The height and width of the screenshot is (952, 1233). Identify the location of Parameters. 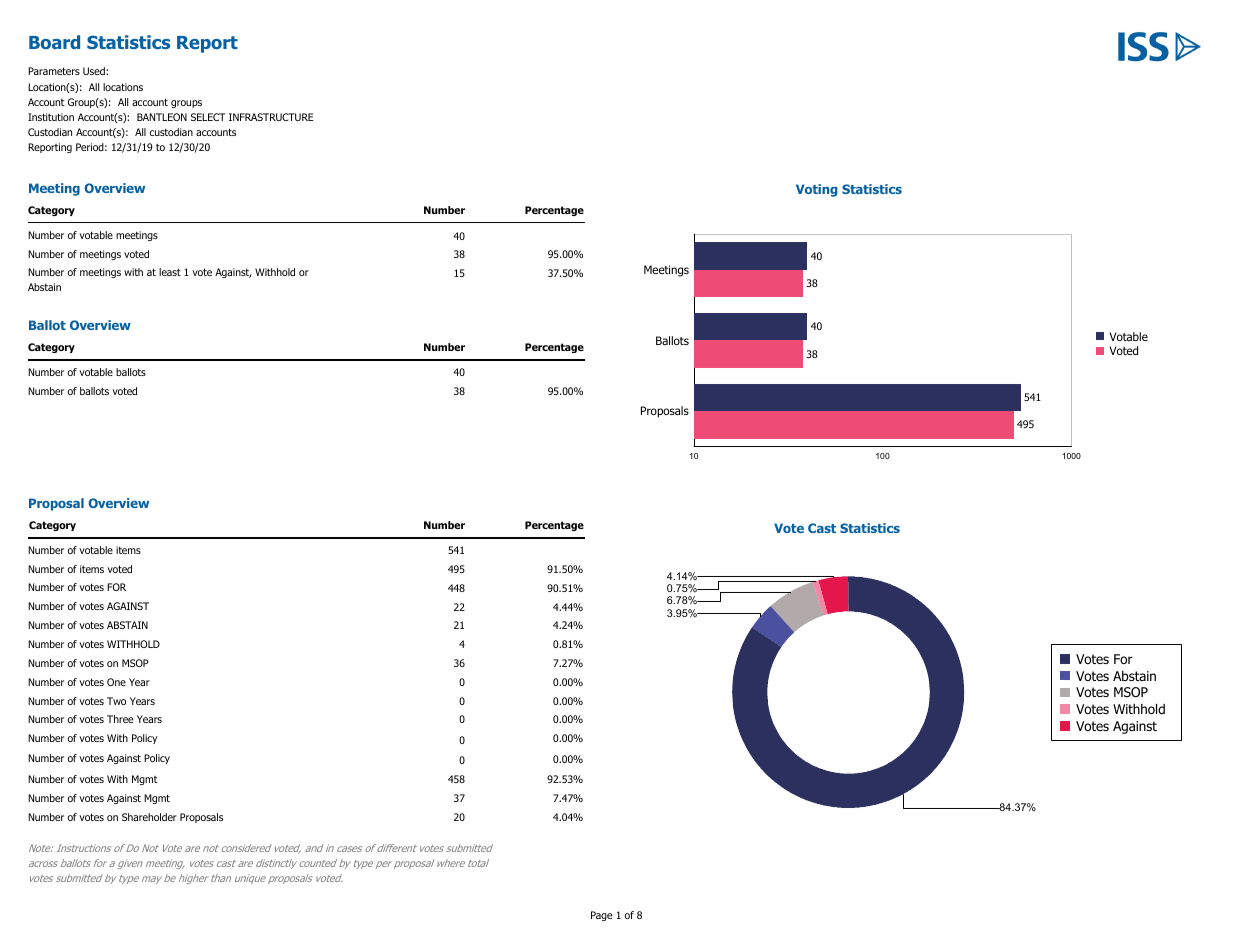
(54, 71).
